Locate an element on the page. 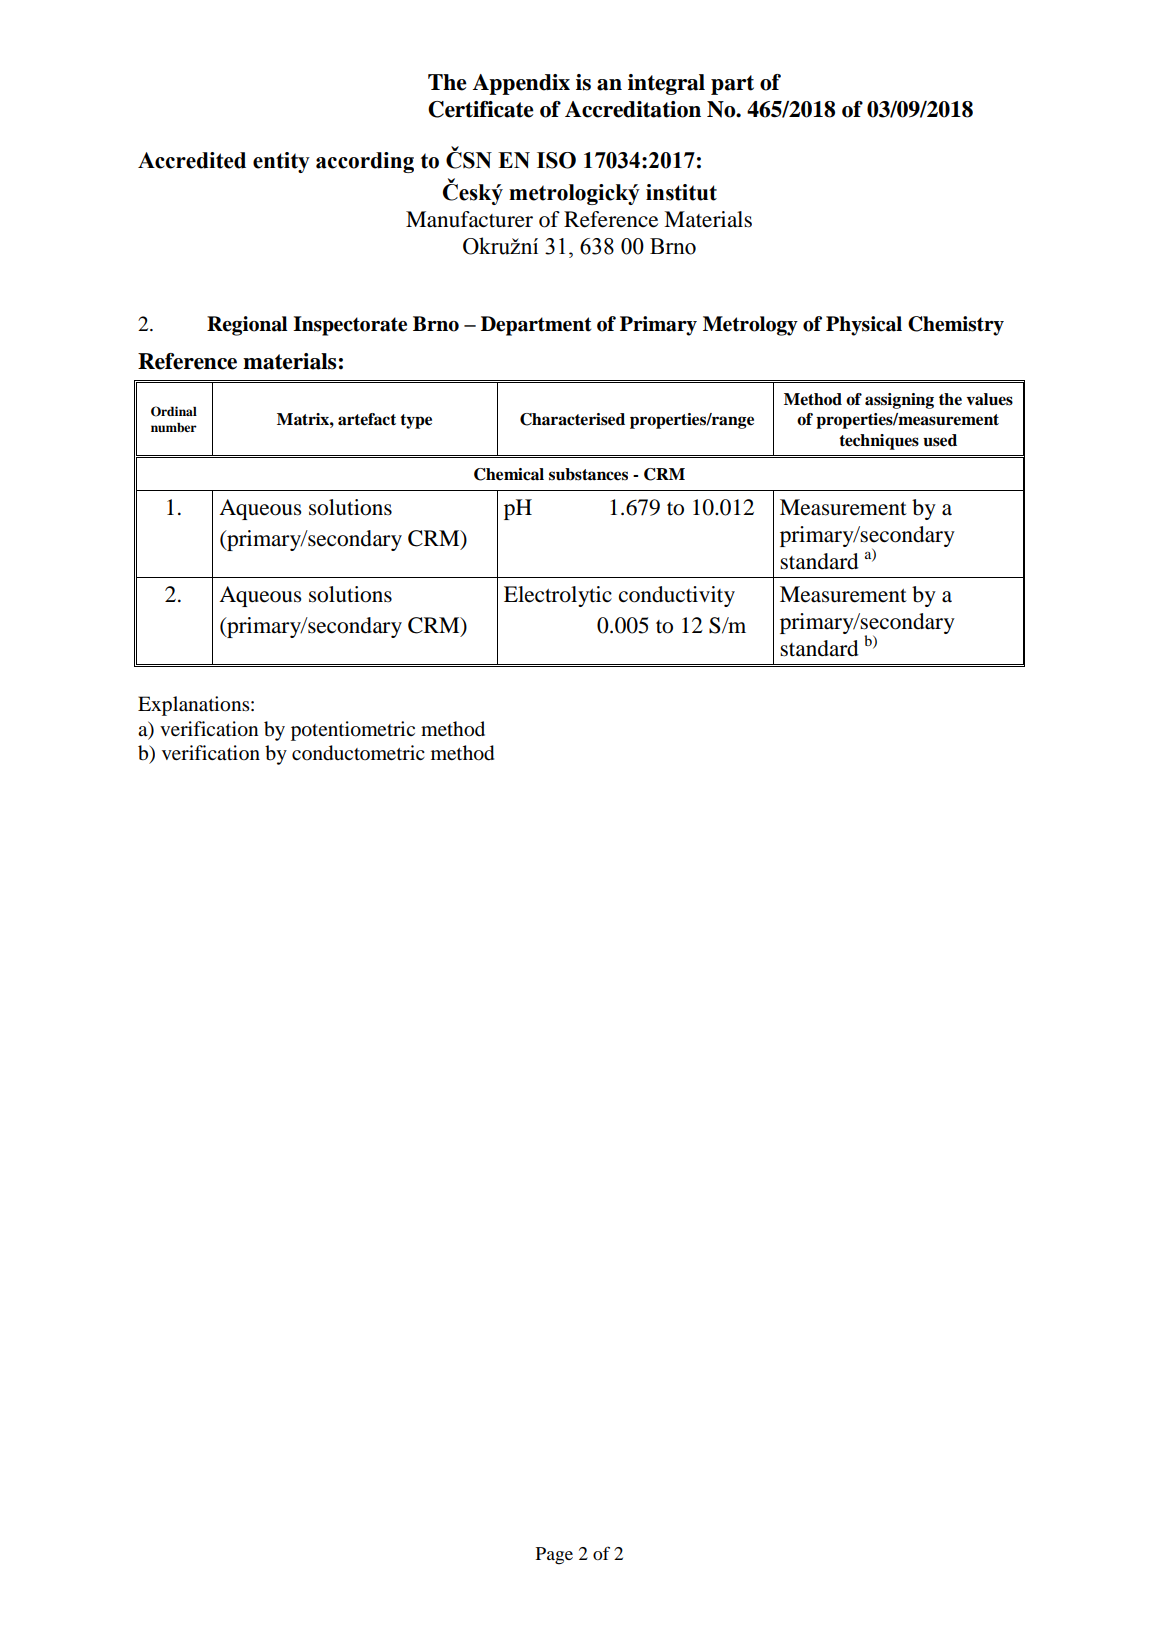 The image size is (1159, 1640). assigning is located at coordinates (899, 401).
